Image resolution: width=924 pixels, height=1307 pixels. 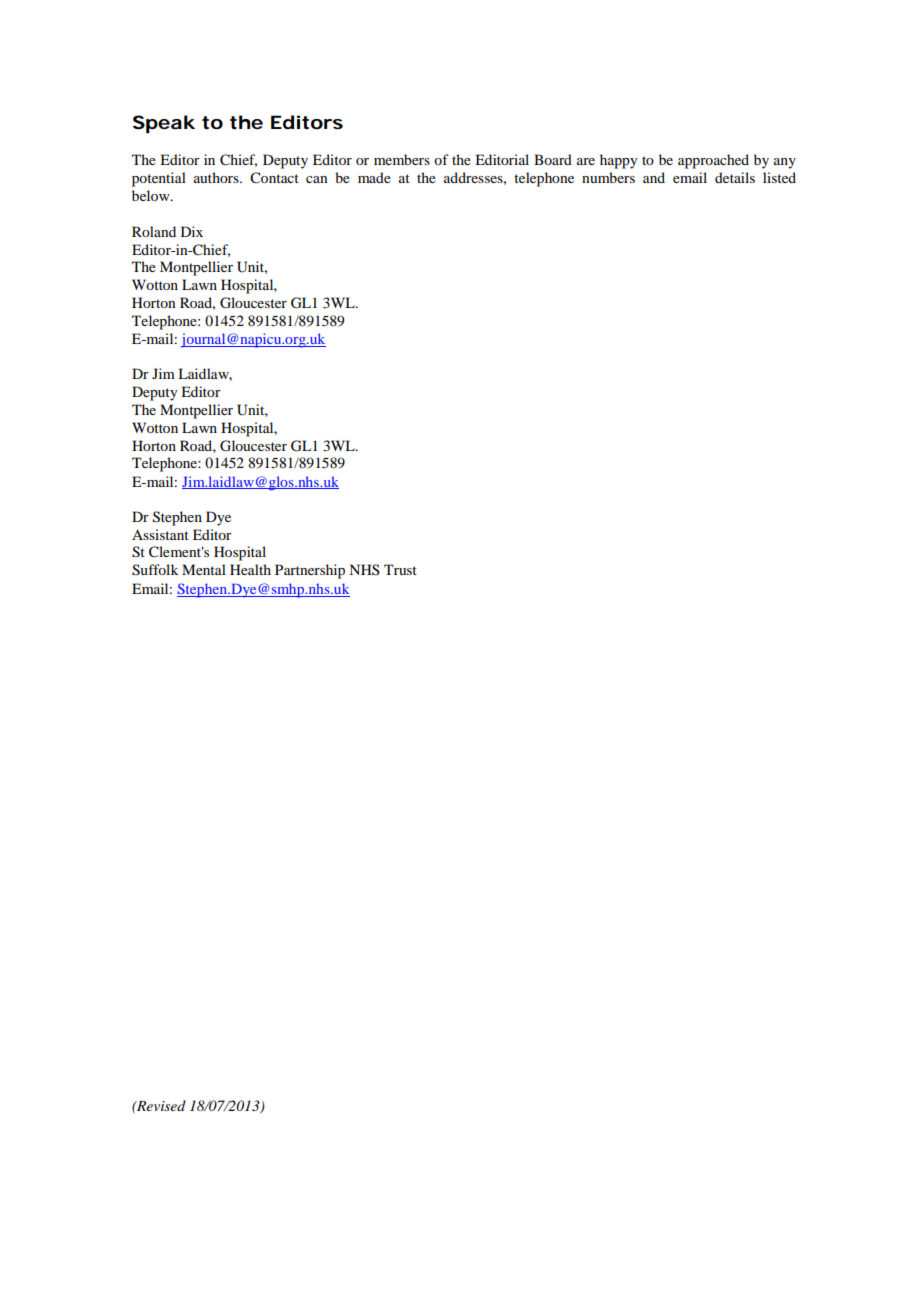 I want to click on Roland, so click(x=154, y=231).
